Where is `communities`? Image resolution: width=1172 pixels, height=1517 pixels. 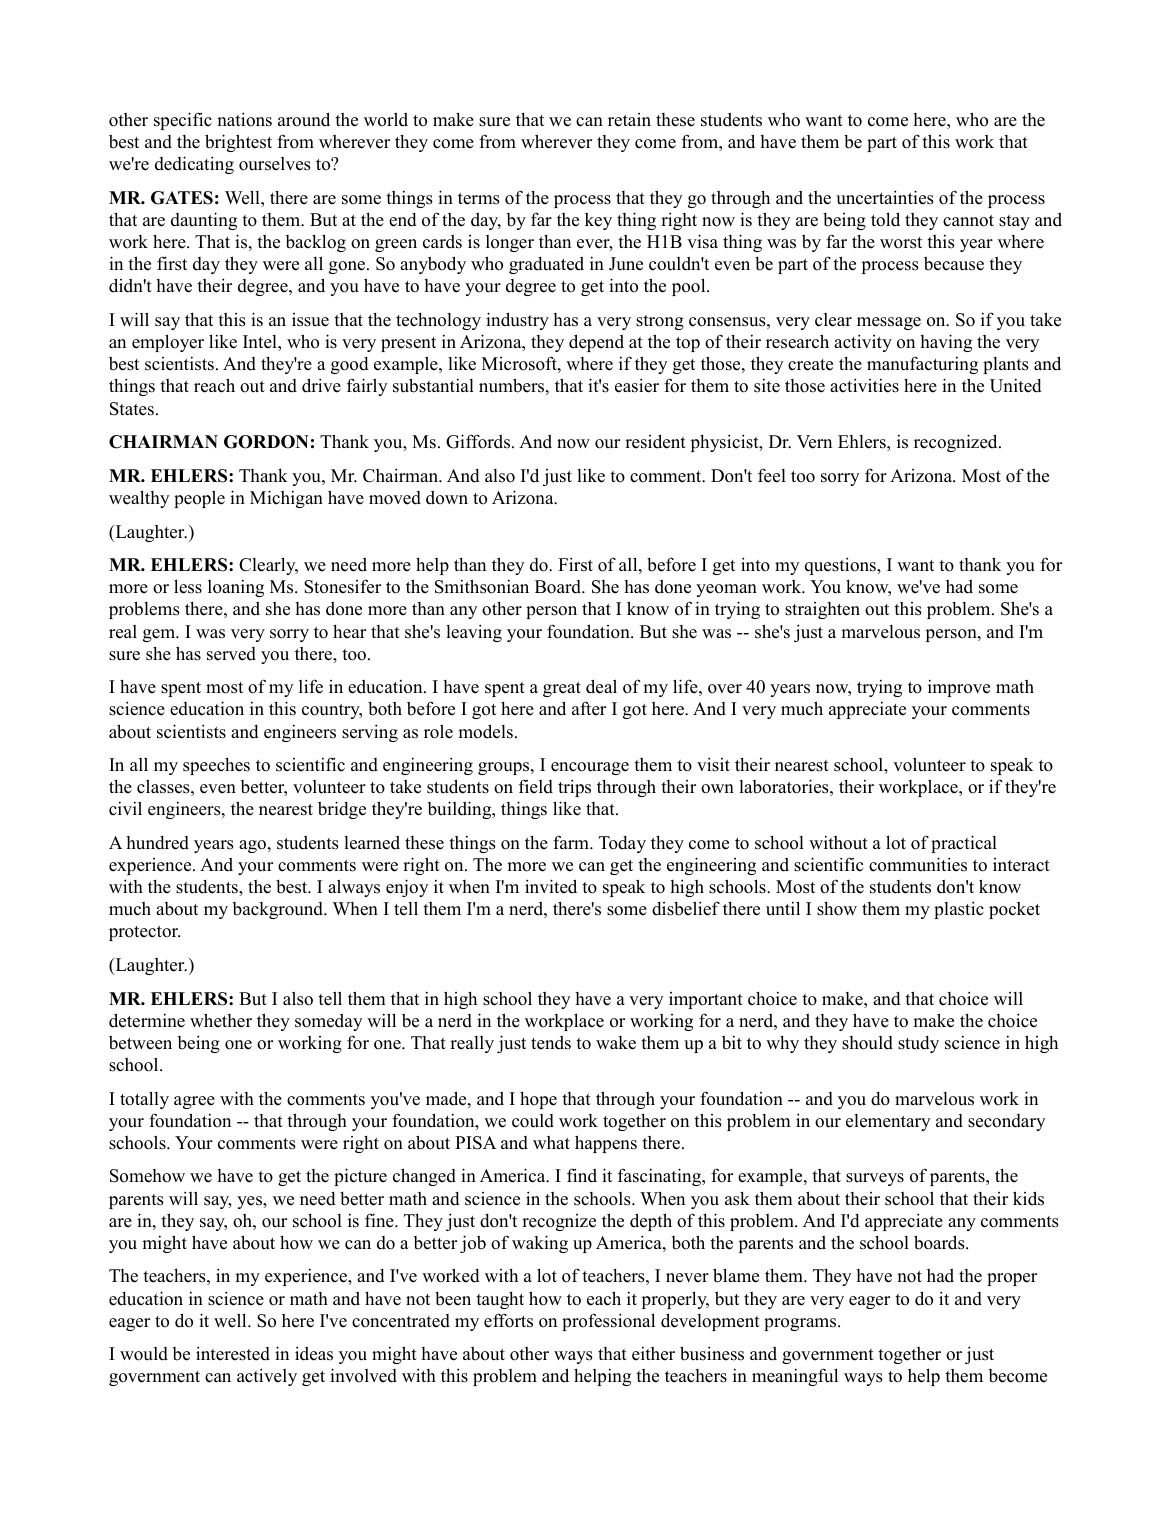
communities is located at coordinates (918, 864).
